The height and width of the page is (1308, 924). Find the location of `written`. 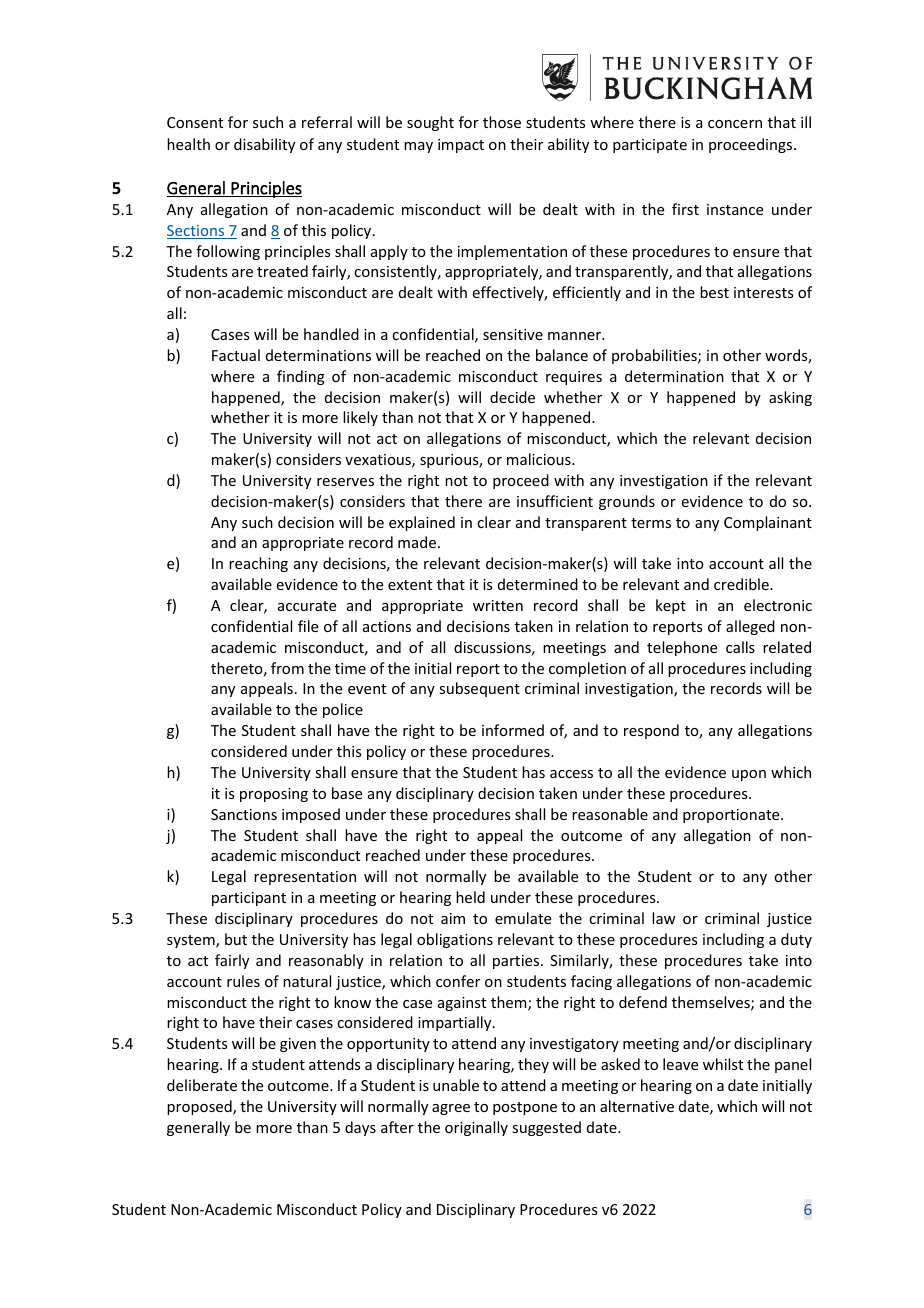

written is located at coordinates (498, 605).
